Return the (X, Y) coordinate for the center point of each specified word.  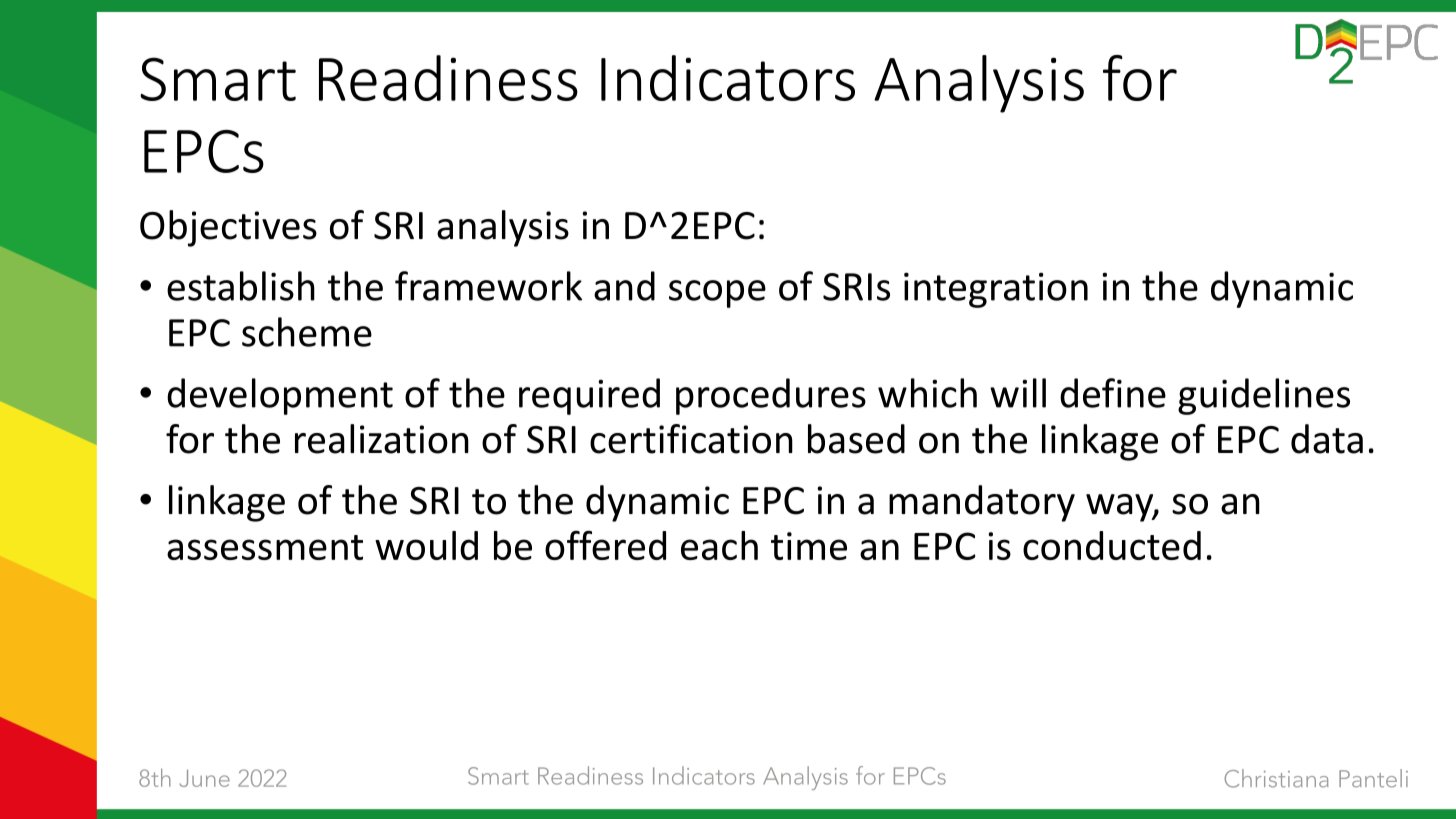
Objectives (228, 228)
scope (717, 294)
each (719, 545)
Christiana (1276, 778)
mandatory (982, 503)
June (204, 778)
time (809, 546)
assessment (265, 547)
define (1113, 393)
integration (996, 290)
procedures (771, 396)
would (426, 545)
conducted (1112, 545)
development (280, 396)
